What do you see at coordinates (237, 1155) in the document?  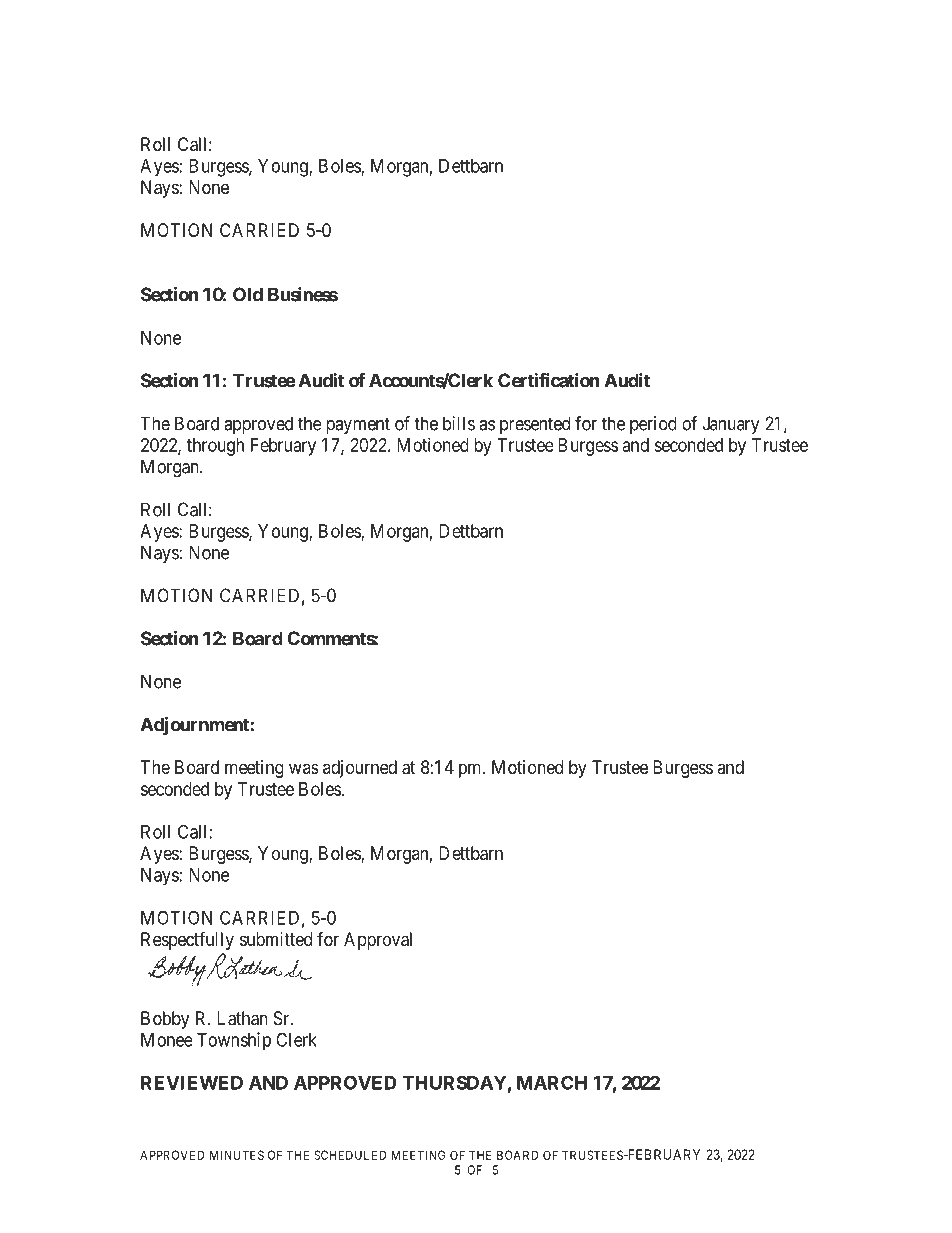 I see `MINUTES` at bounding box center [237, 1155].
